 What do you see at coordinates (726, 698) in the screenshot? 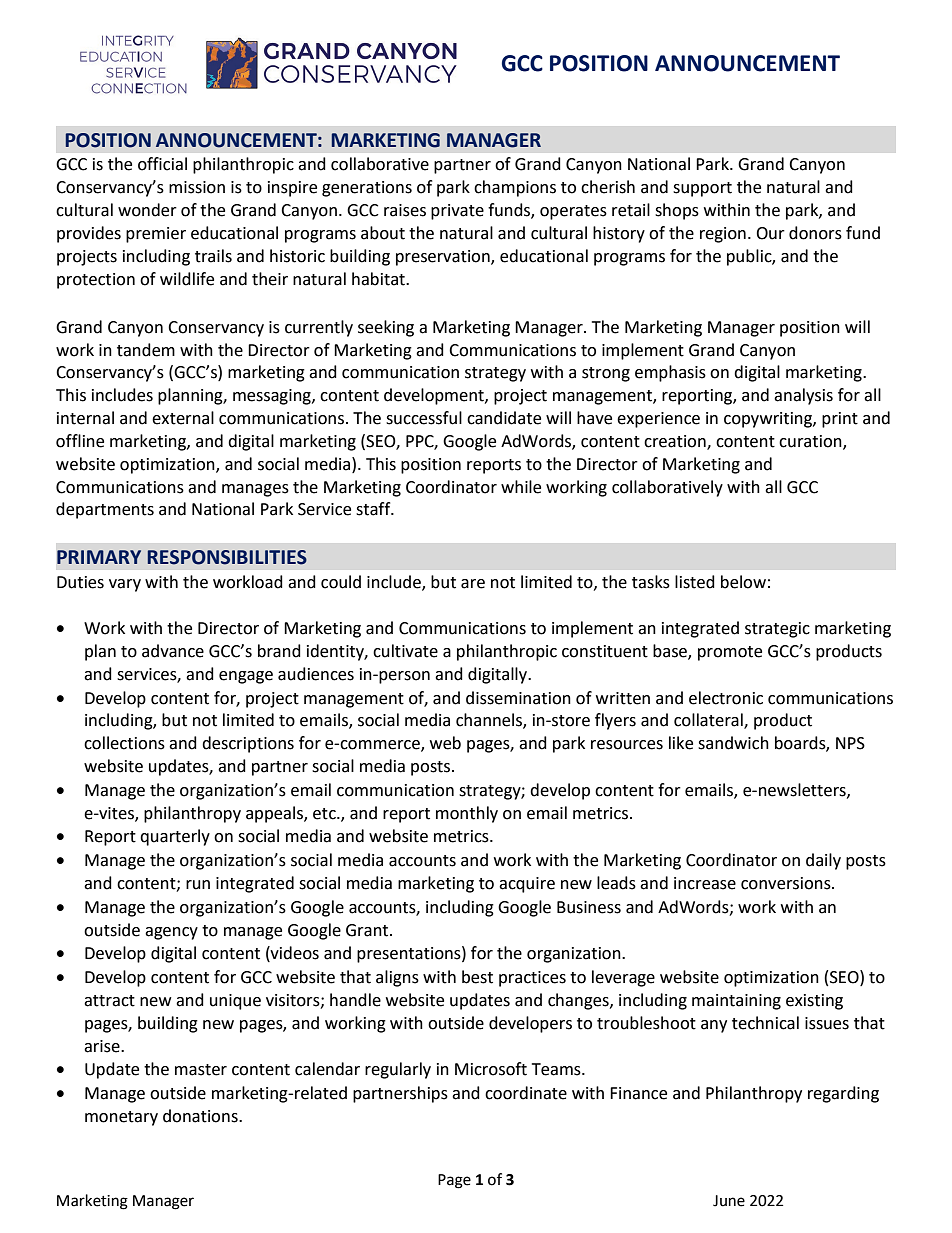
I see `electronic` at bounding box center [726, 698].
